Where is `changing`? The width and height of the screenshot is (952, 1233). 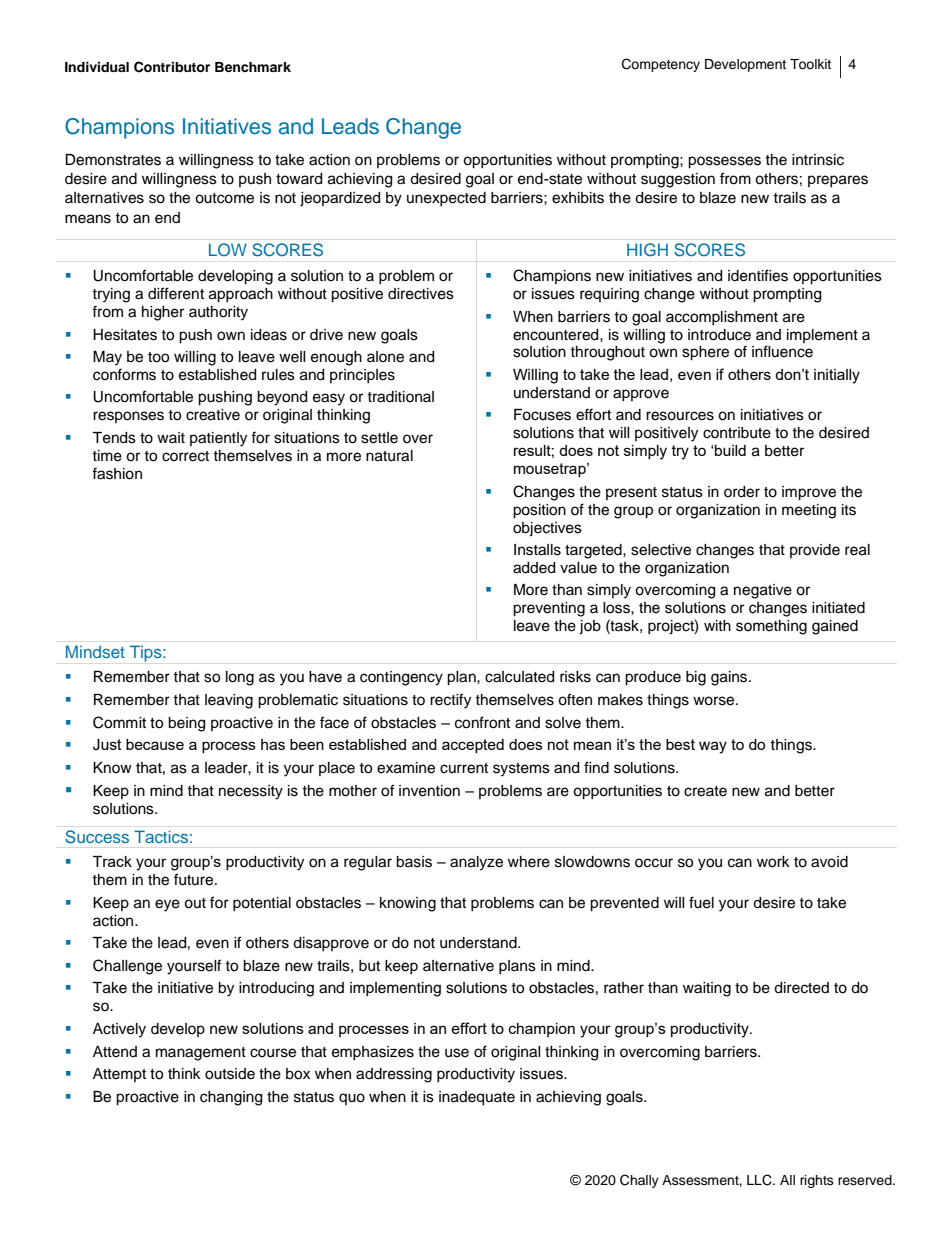 changing is located at coordinates (231, 1098).
